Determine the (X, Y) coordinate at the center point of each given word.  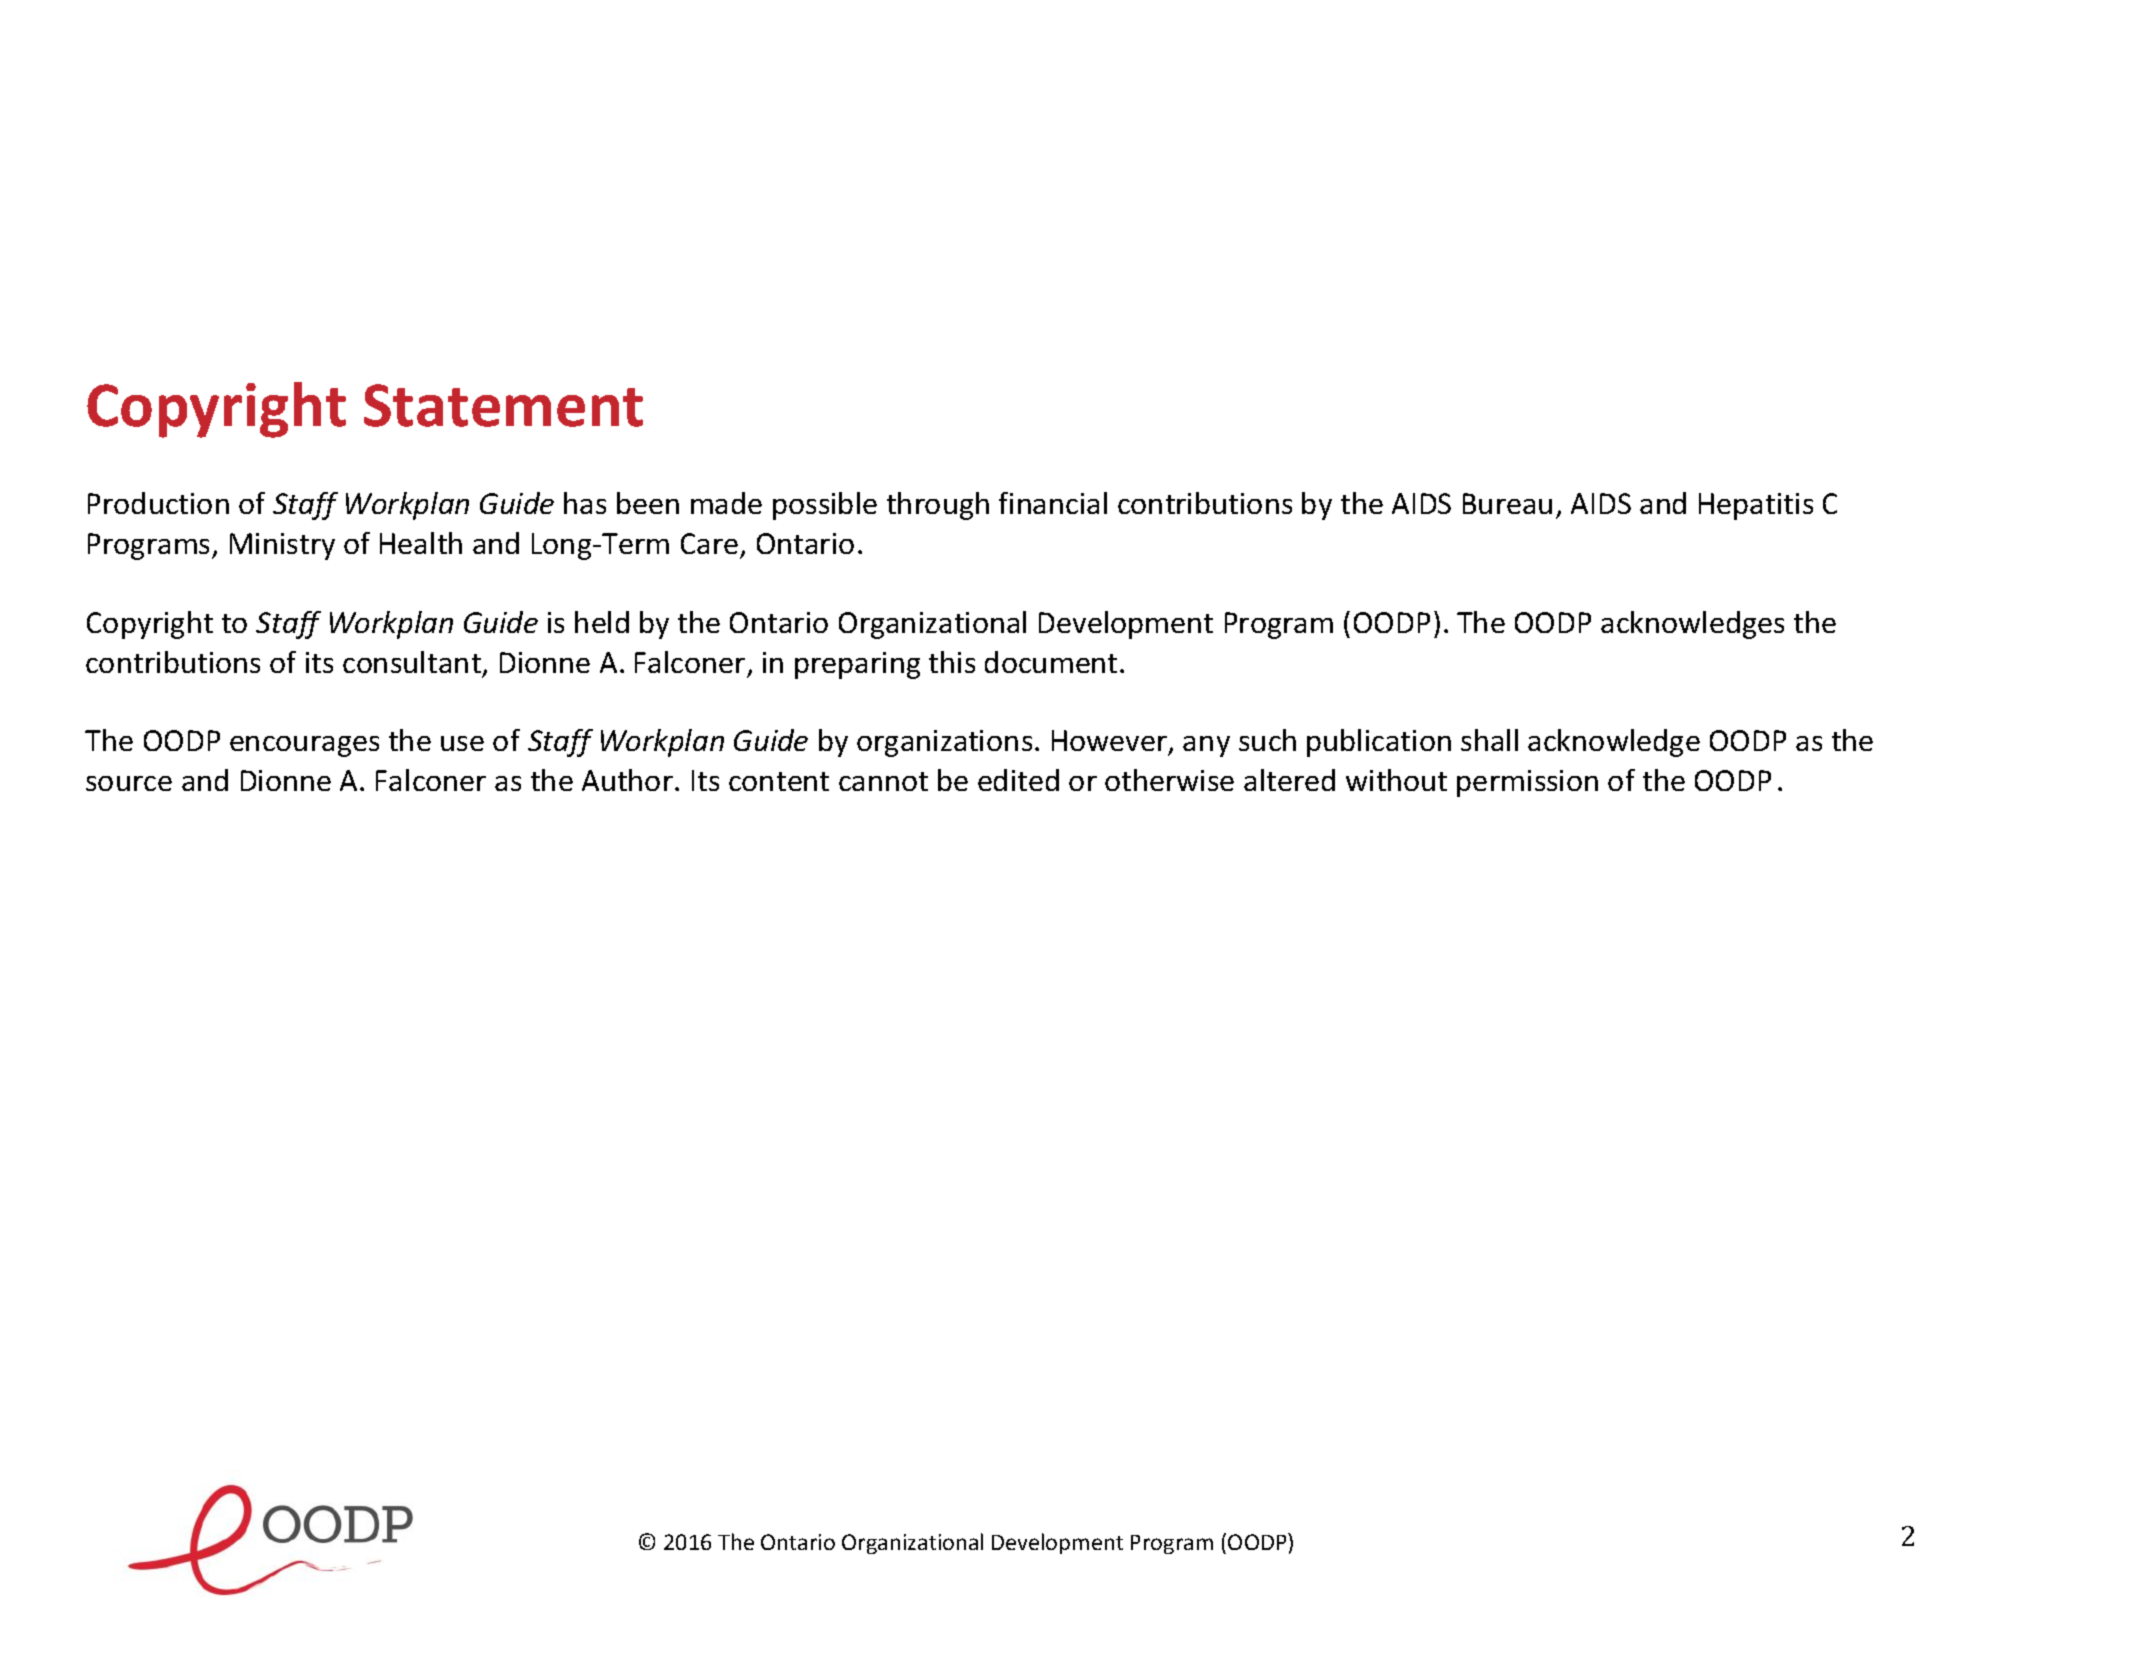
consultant (412, 662)
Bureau (1507, 503)
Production (158, 503)
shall (1489, 740)
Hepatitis (1756, 506)
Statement (503, 405)
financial (1053, 503)
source (129, 783)
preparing (857, 665)
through (938, 506)
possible (825, 506)
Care (709, 543)
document (1051, 662)
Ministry (282, 546)
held (602, 622)
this (952, 662)
